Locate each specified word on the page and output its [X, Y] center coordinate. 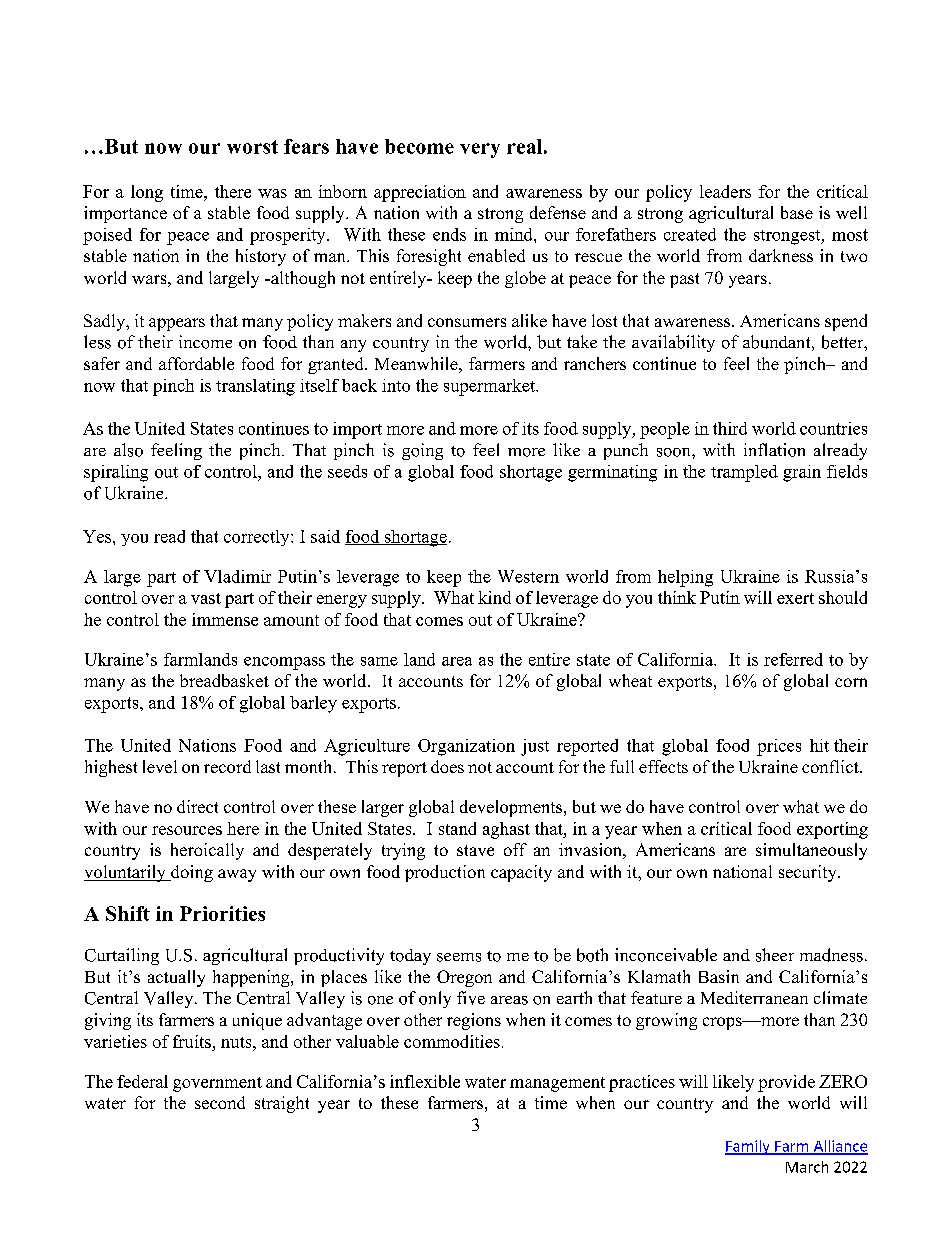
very [480, 150]
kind [494, 597]
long [147, 193]
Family [748, 1147]
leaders [725, 191]
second [220, 1102]
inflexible [425, 1081]
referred [793, 659]
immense [225, 619]
